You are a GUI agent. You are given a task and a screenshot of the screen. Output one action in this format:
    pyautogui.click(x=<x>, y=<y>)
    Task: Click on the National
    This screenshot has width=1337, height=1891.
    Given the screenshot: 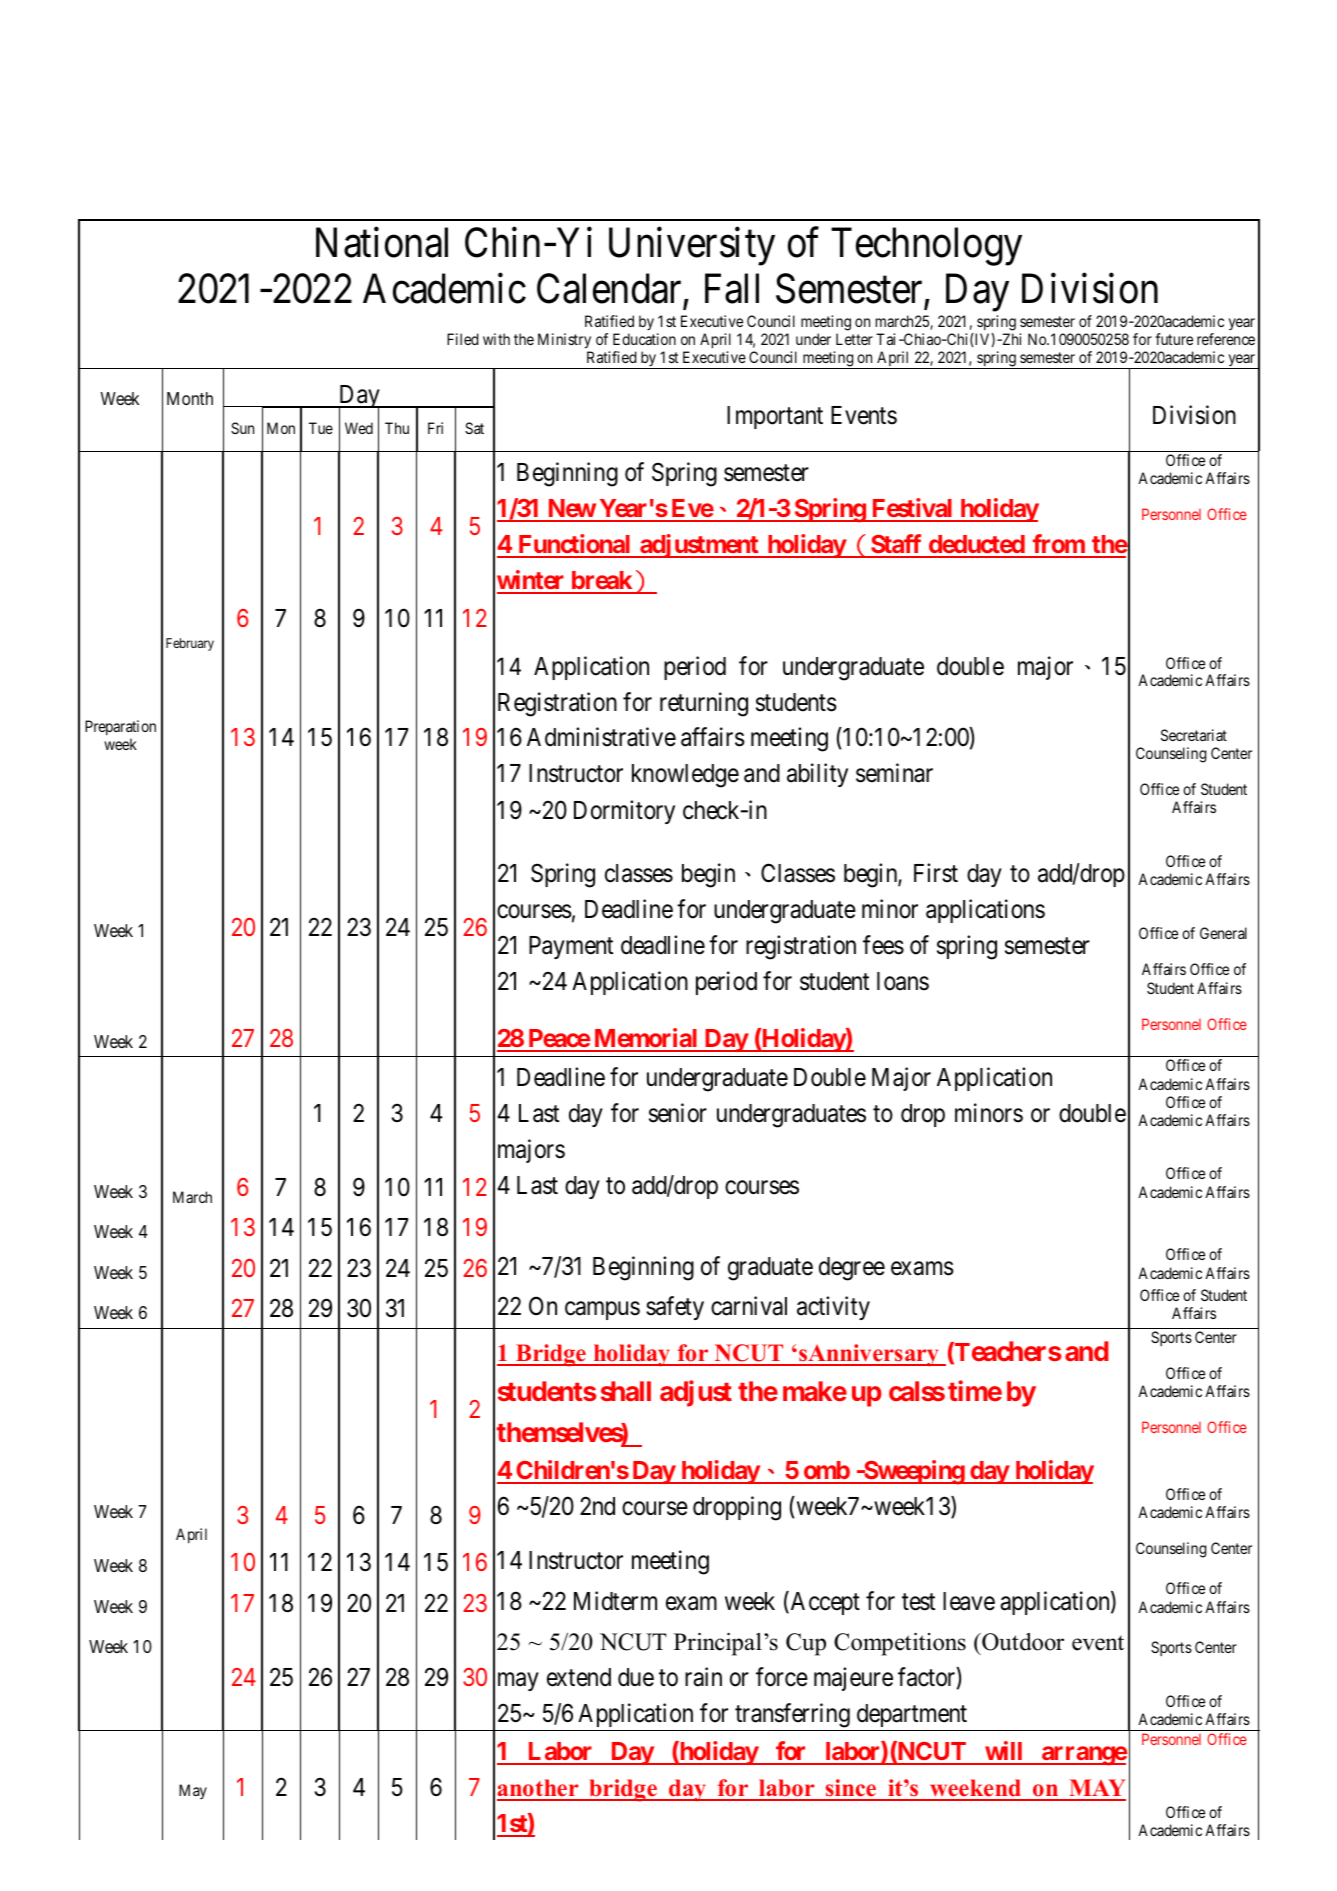 What is the action you would take?
    pyautogui.click(x=382, y=242)
